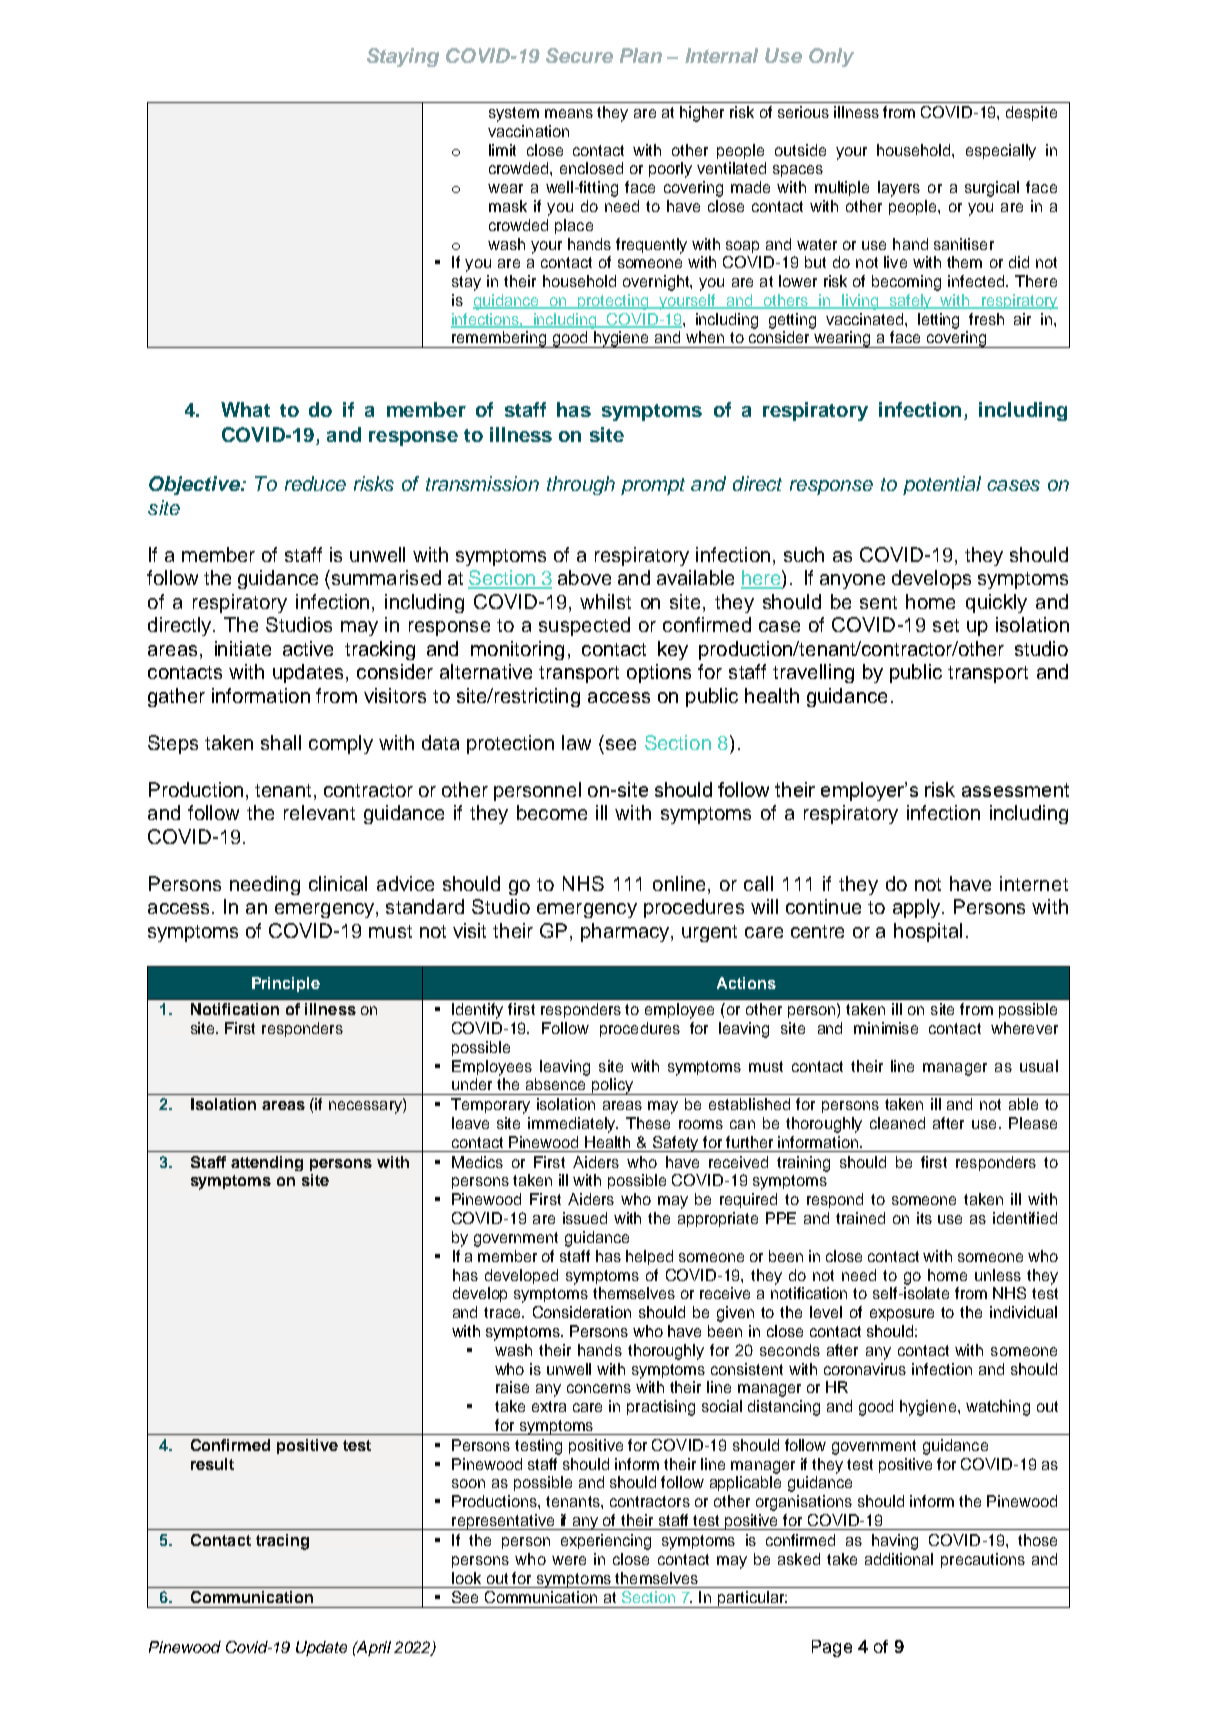  Describe the element at coordinates (899, 1559) in the screenshot. I see `additional` at that location.
